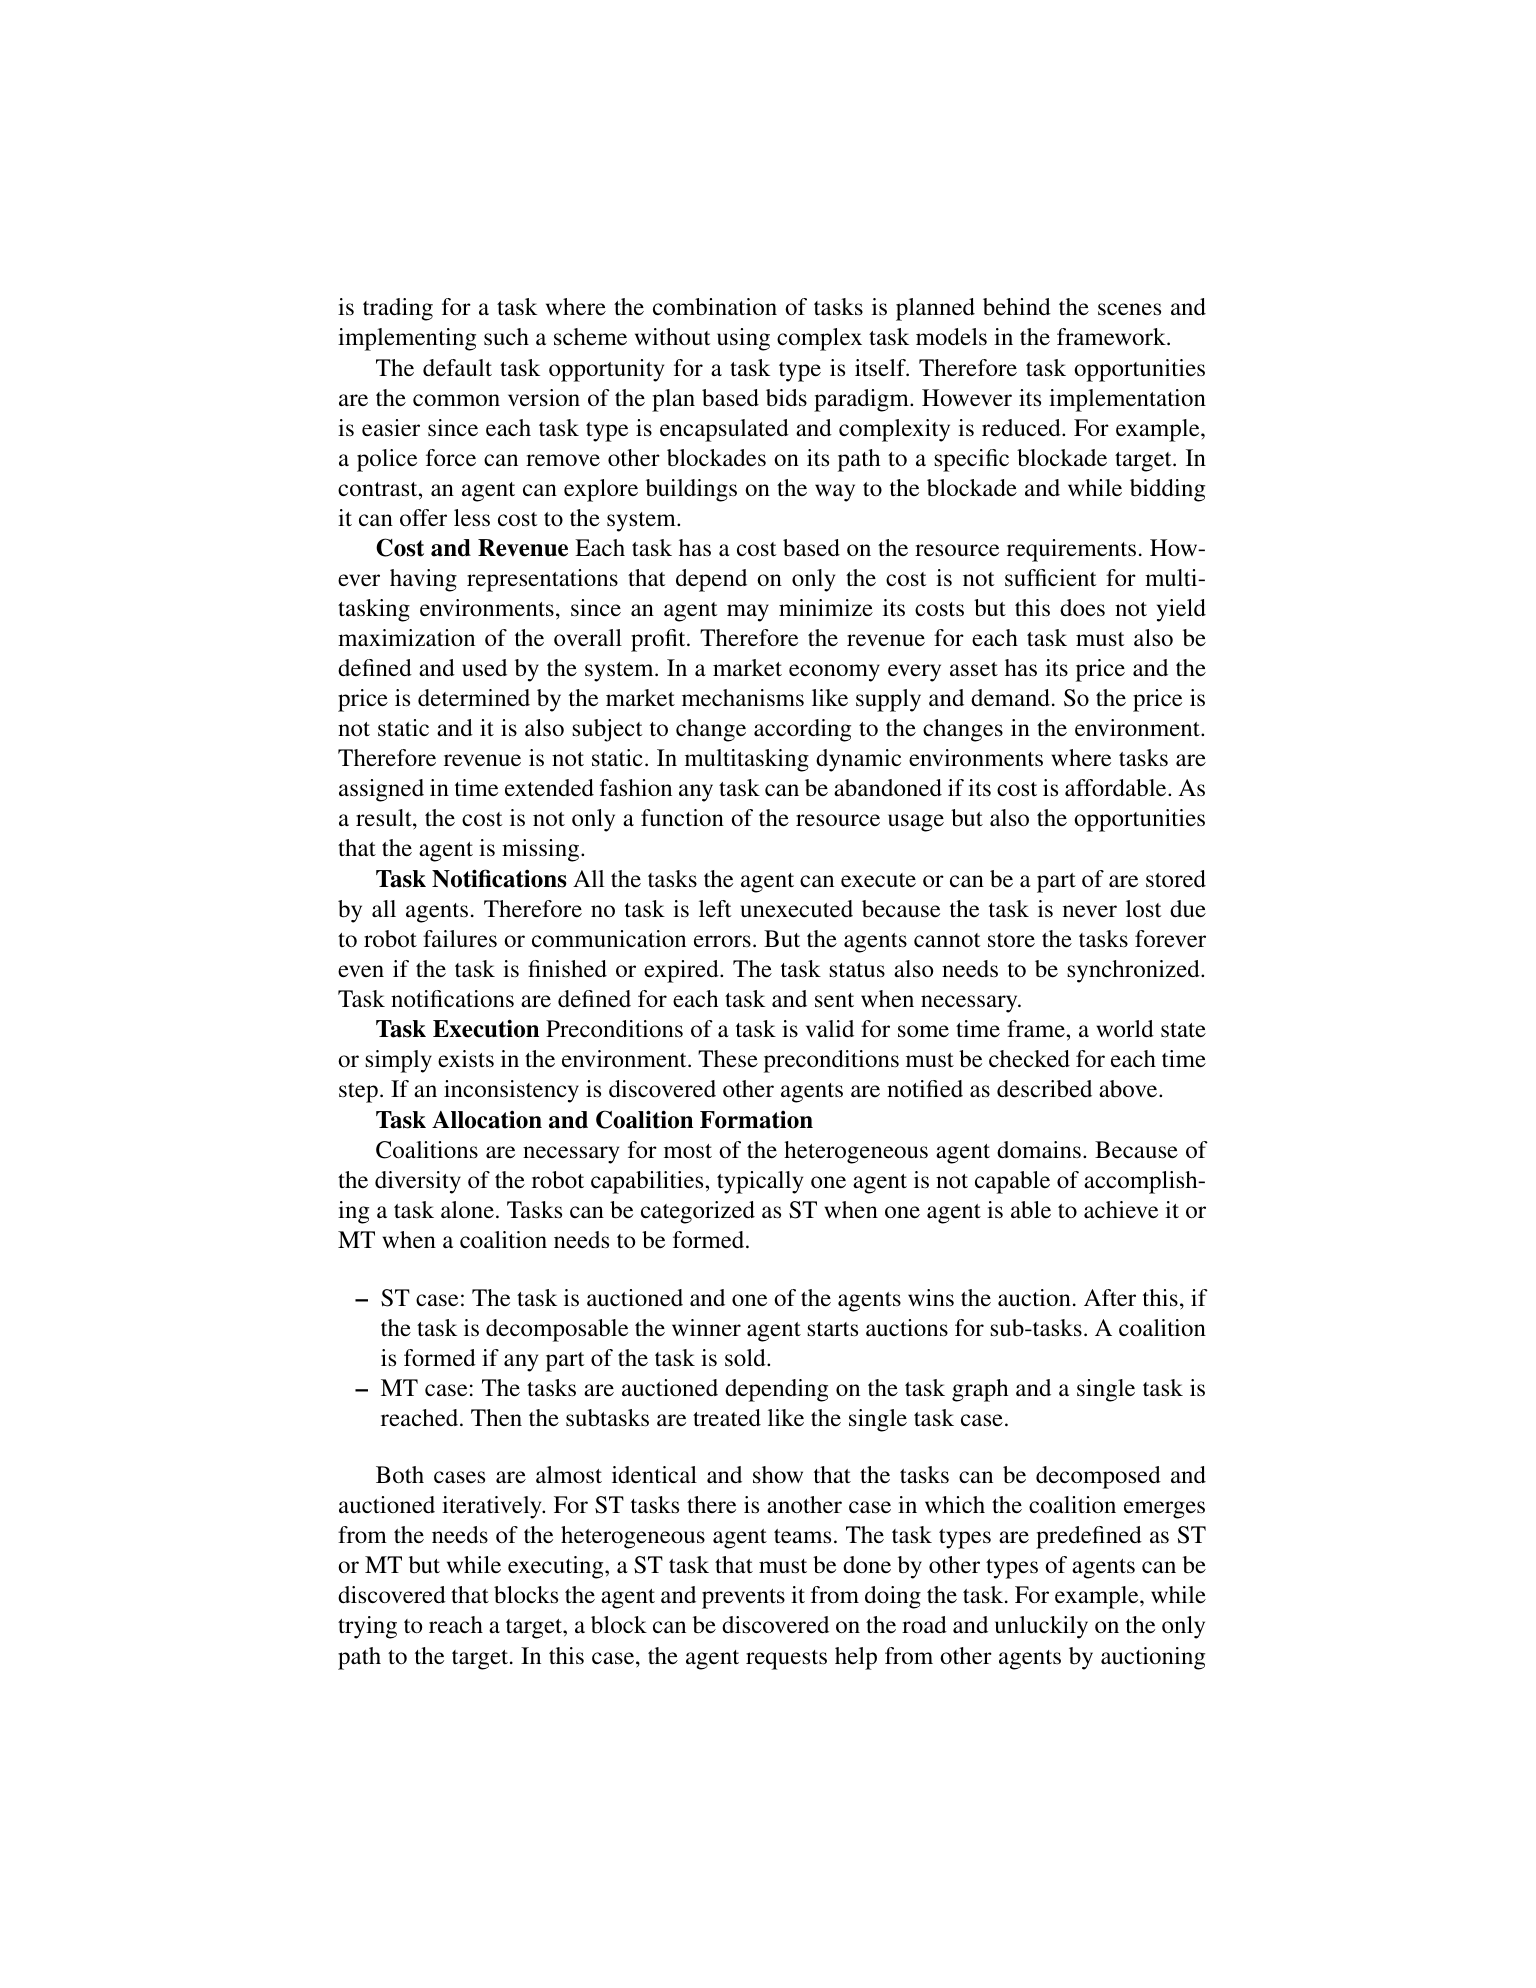  I want to click on scenes, so click(1129, 309).
